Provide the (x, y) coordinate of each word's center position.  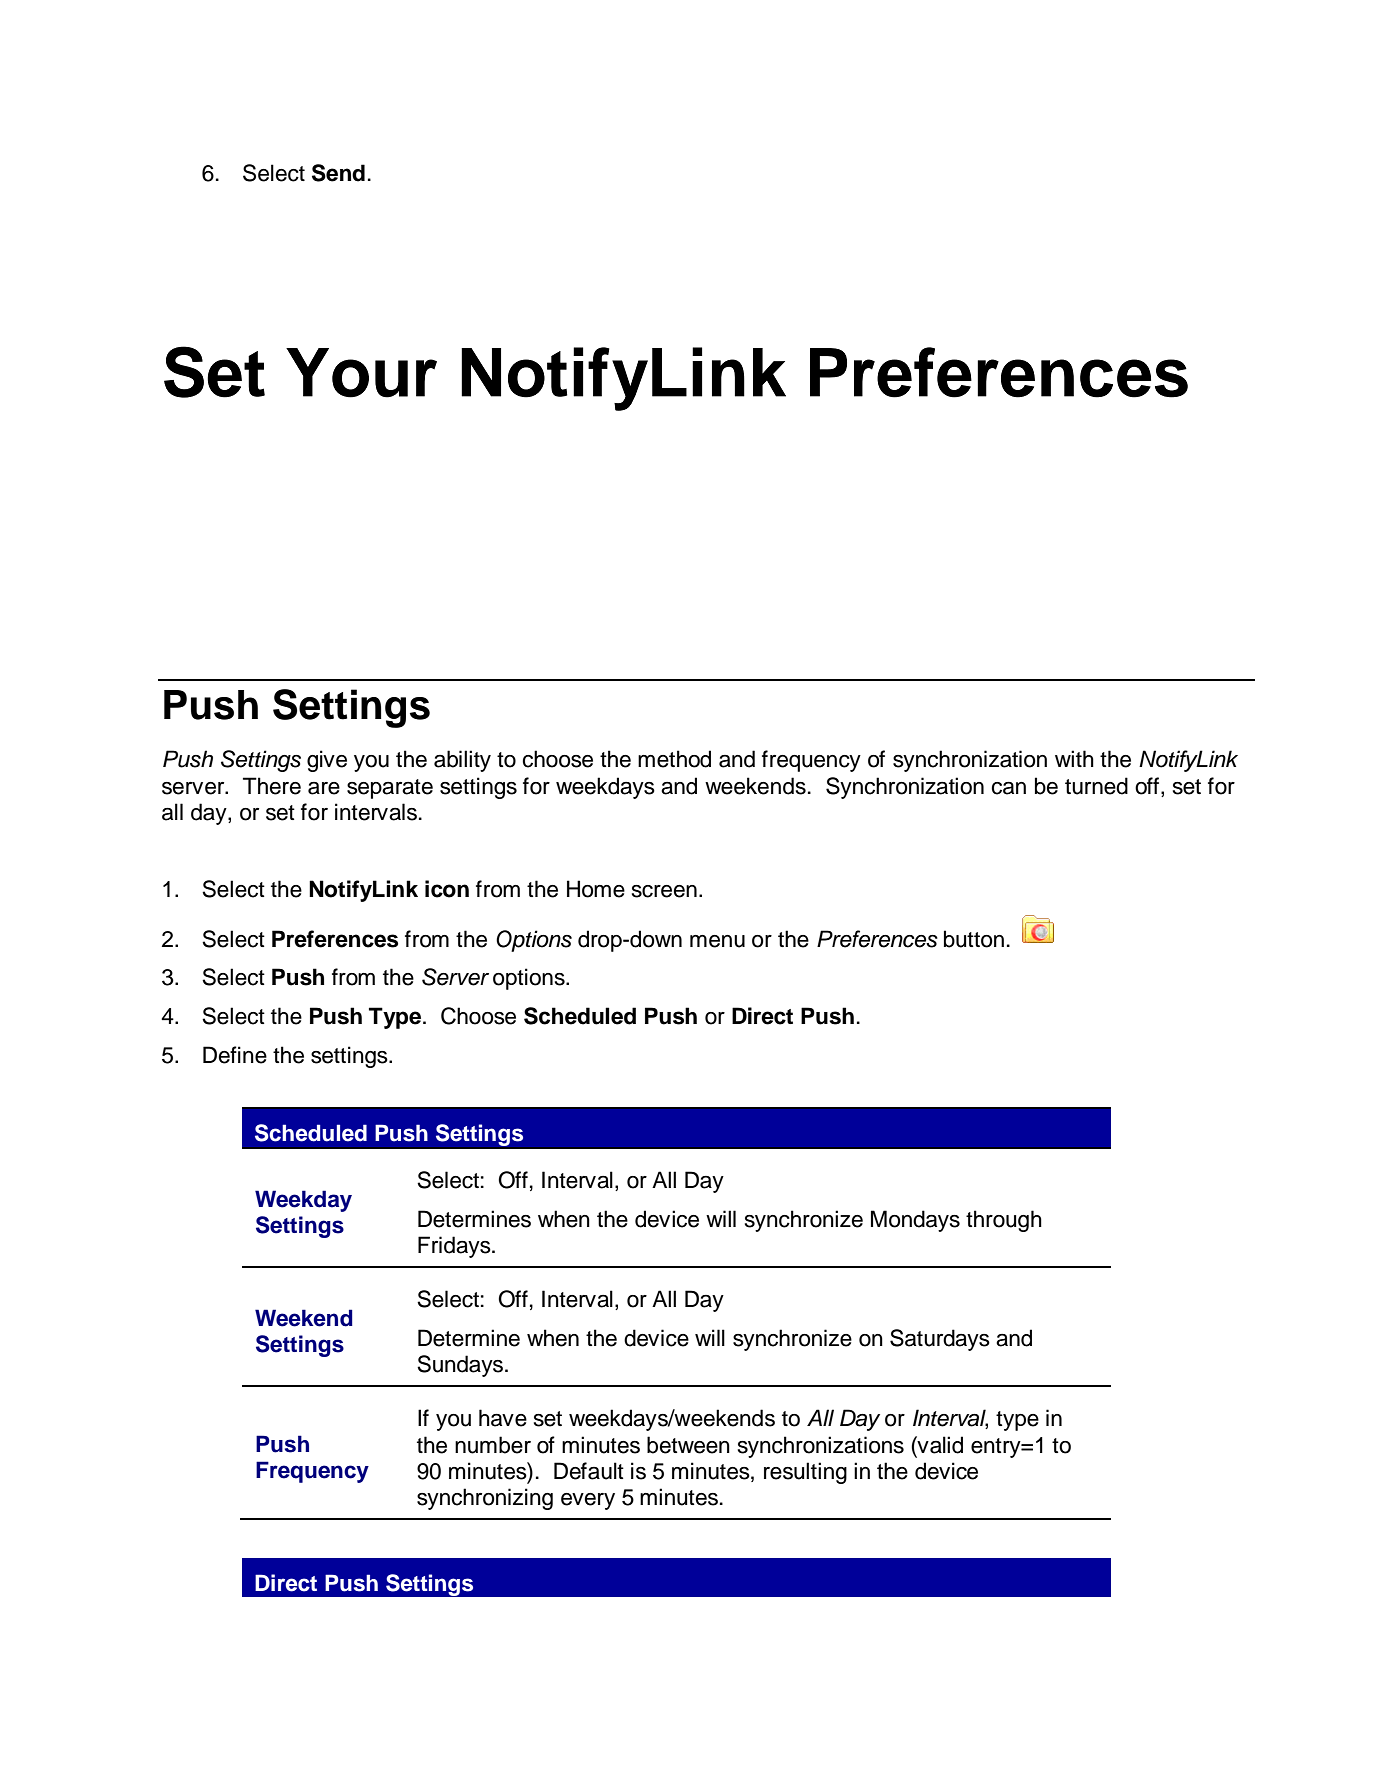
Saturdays (940, 1340)
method (674, 759)
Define (235, 1055)
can (1008, 788)
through (1004, 1221)
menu (717, 941)
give (327, 761)
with (1074, 758)
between (688, 1445)
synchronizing (485, 1499)
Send (338, 173)
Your (361, 373)
